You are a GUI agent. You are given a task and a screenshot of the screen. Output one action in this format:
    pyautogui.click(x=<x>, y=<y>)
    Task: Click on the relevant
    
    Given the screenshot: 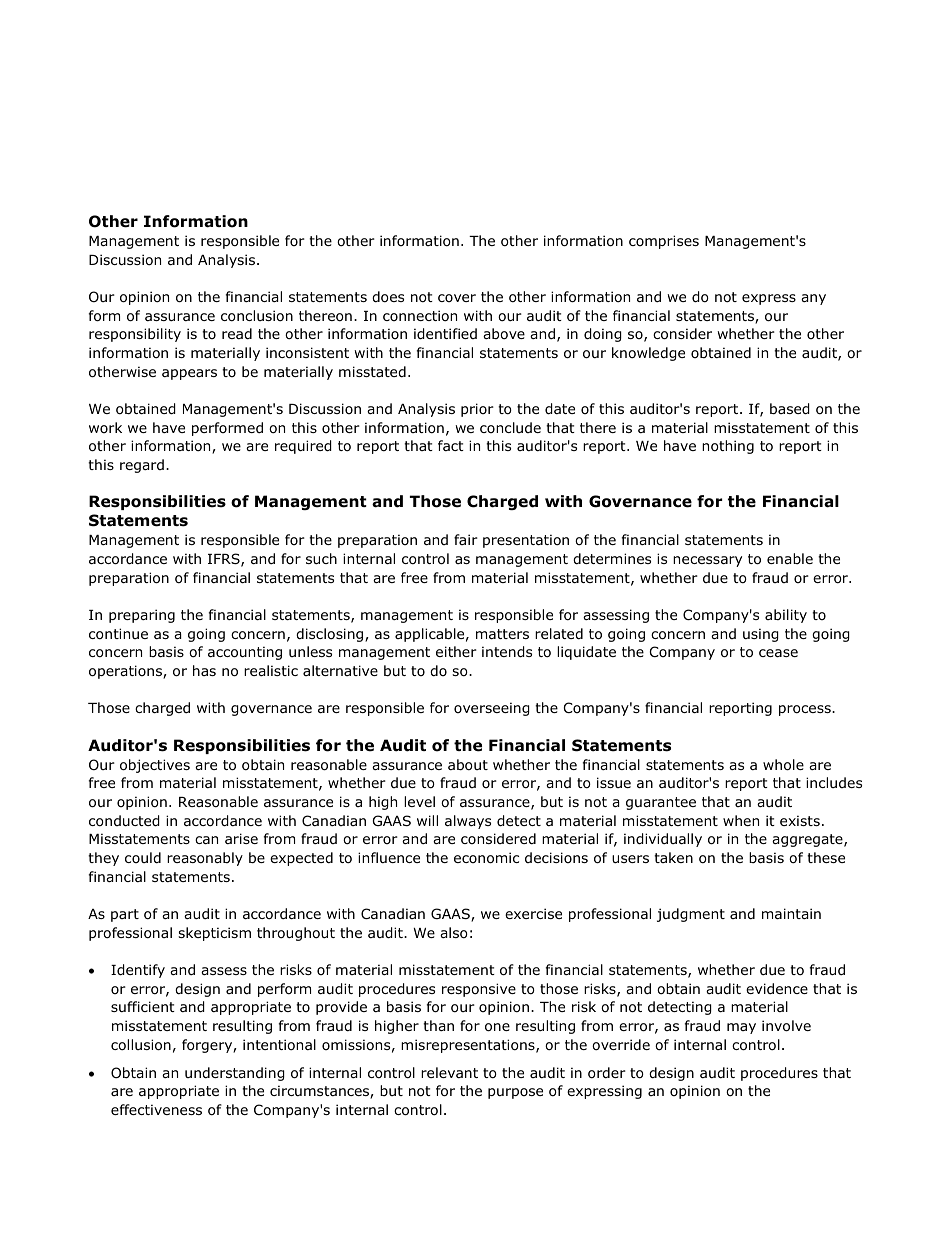 What is the action you would take?
    pyautogui.click(x=449, y=1072)
